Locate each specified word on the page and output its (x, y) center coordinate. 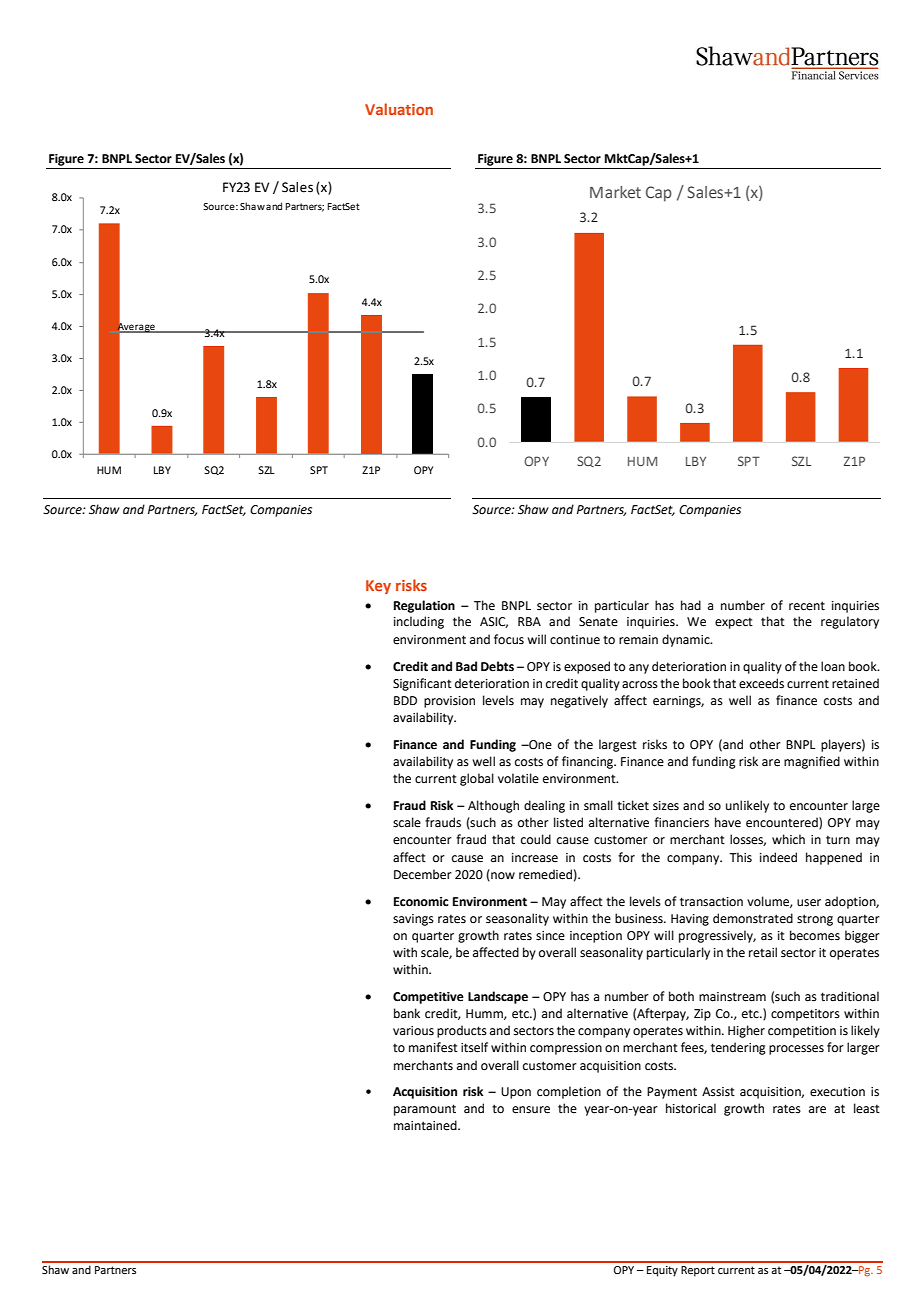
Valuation (399, 109)
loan (833, 666)
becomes (815, 935)
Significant (422, 684)
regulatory (850, 622)
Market (615, 192)
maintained (426, 1125)
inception (596, 937)
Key (378, 587)
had (691, 605)
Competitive (428, 998)
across (640, 685)
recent (807, 606)
